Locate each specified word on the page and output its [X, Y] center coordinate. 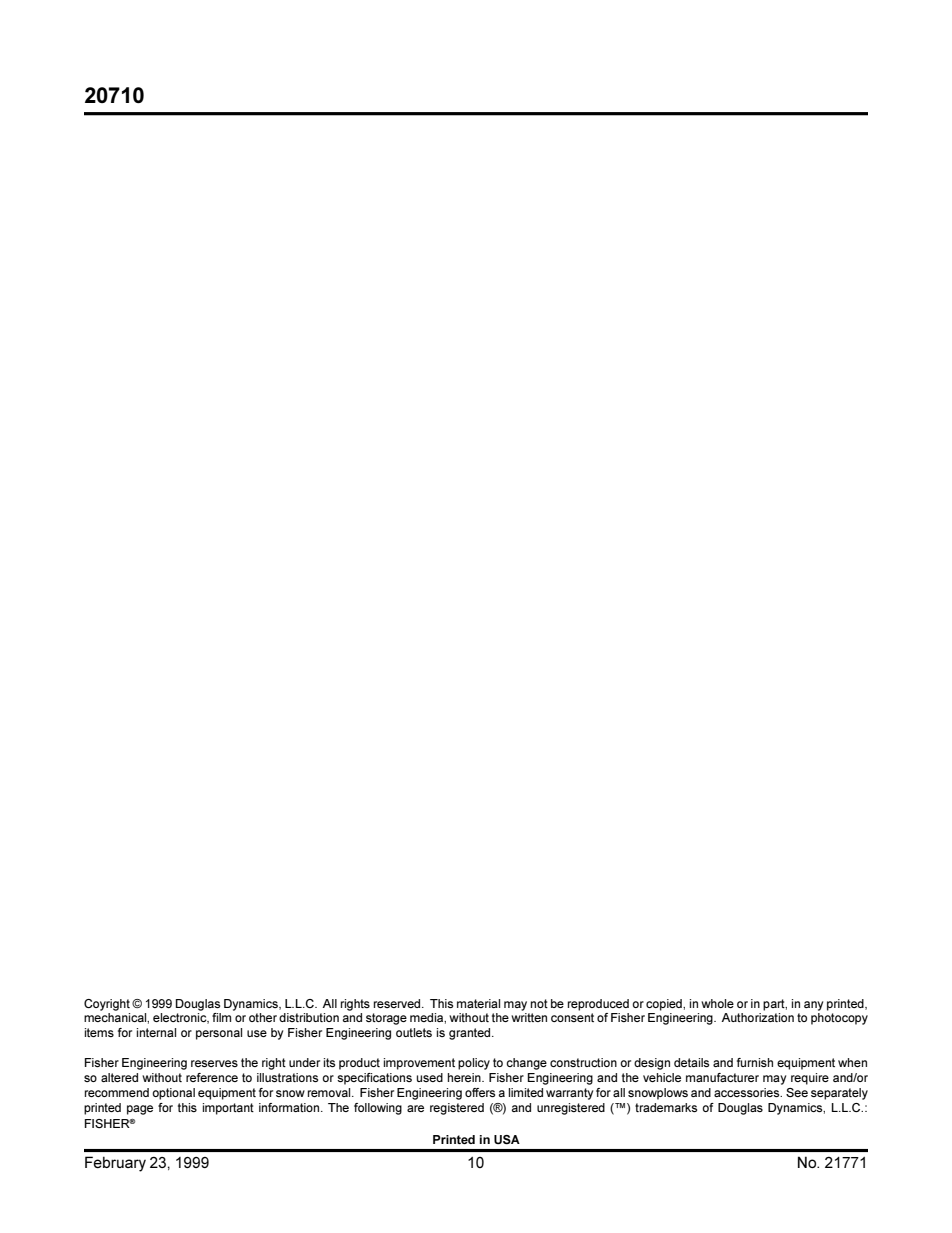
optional [173, 1094]
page [140, 1110]
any [813, 1006]
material [478, 1003]
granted [471, 1034]
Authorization [757, 1017]
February [115, 1164]
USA [507, 1139]
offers [480, 1092]
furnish [755, 1062]
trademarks [666, 1107]
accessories [748, 1092]
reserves [214, 1063]
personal [219, 1034]
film [221, 1017]
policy [474, 1064]
